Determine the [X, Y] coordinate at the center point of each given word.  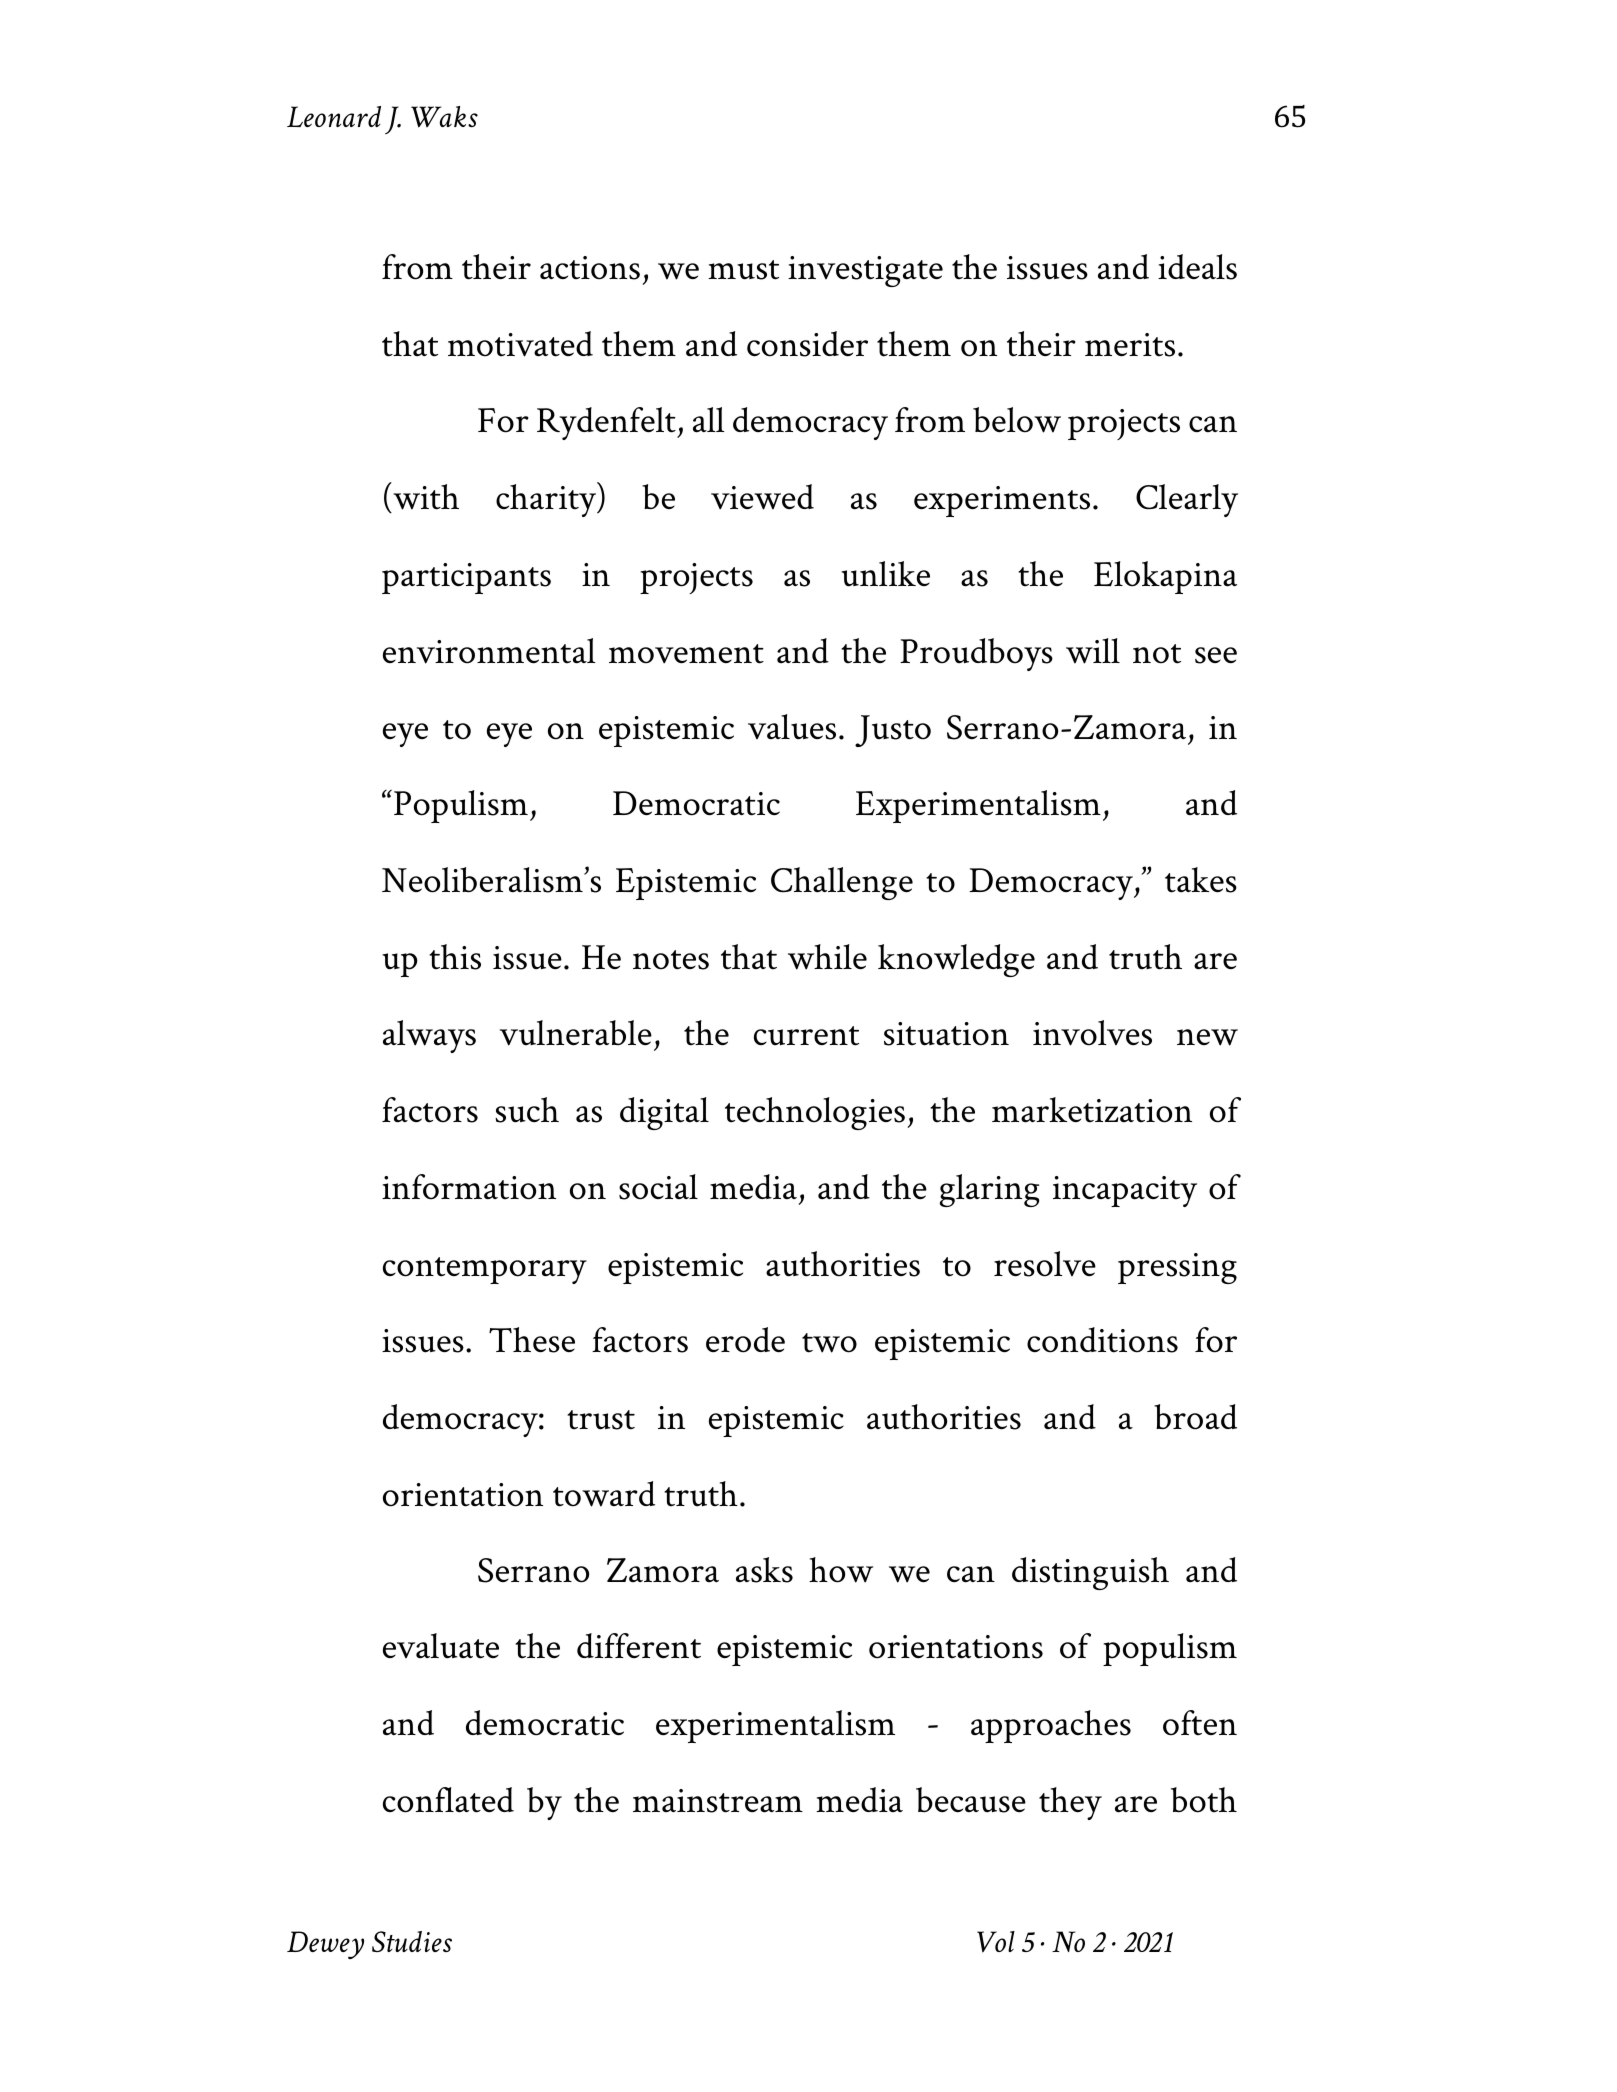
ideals [1197, 267]
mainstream [718, 1801]
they [1070, 1803]
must [743, 270]
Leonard [334, 116]
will [1093, 651]
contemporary [485, 1270]
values [792, 727]
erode [745, 1340]
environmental [489, 651]
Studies [412, 1941]
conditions [1102, 1340]
